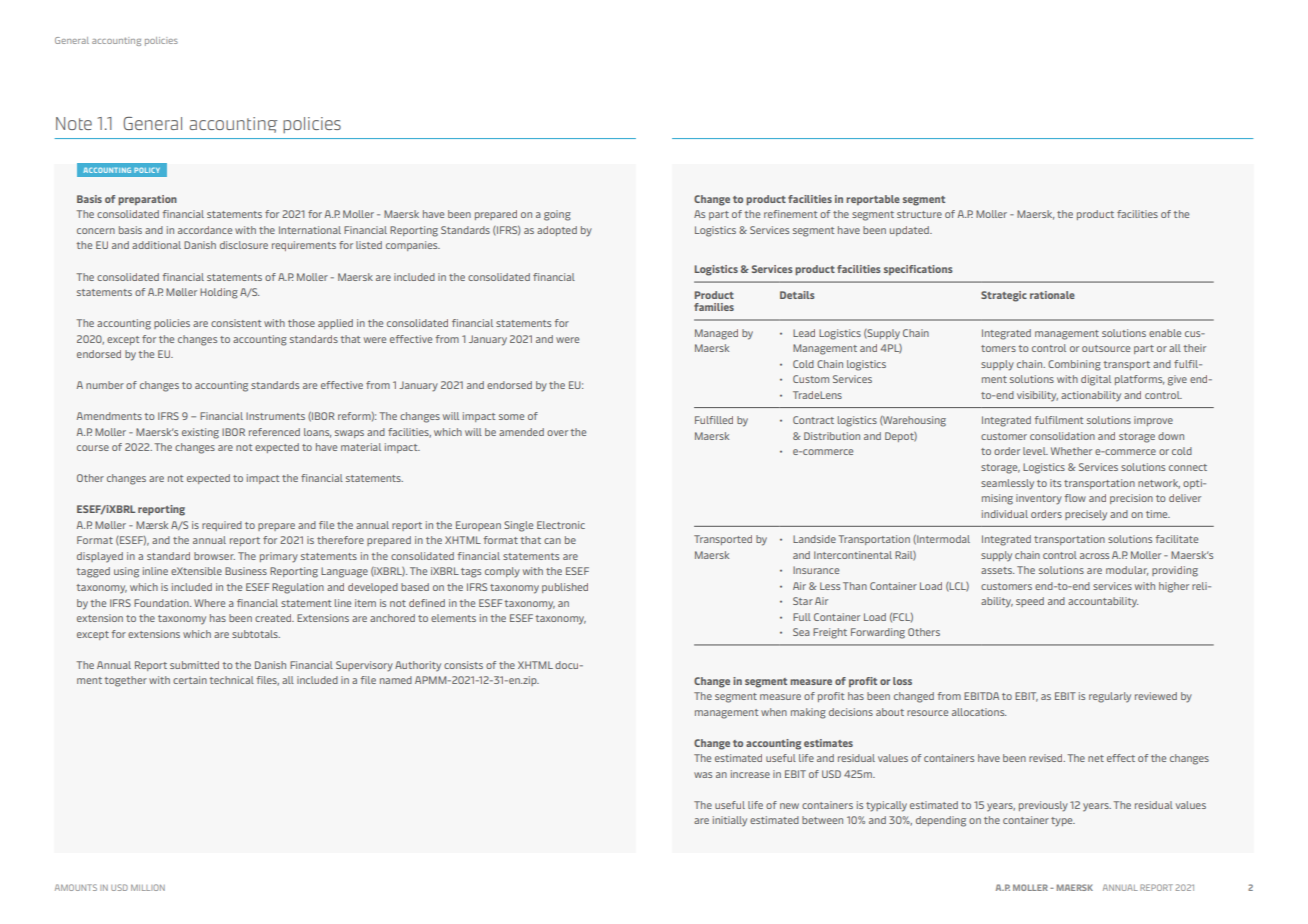 Image resolution: width=1308 pixels, height=924 pixels. I want to click on digital, so click(1096, 380).
